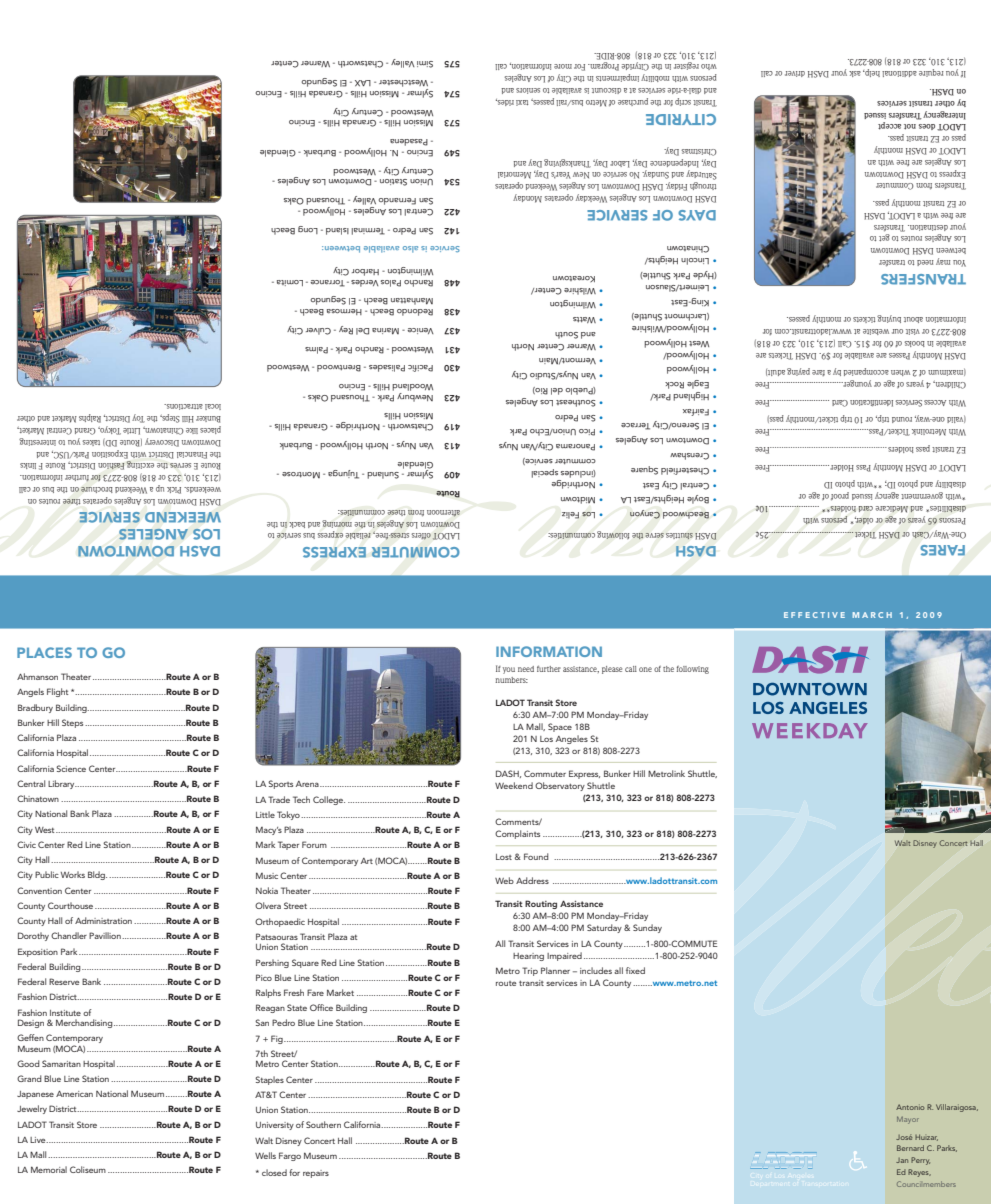 The width and height of the page is (991, 1204). Describe the element at coordinates (532, 880) in the page. I see `Address` at that location.
